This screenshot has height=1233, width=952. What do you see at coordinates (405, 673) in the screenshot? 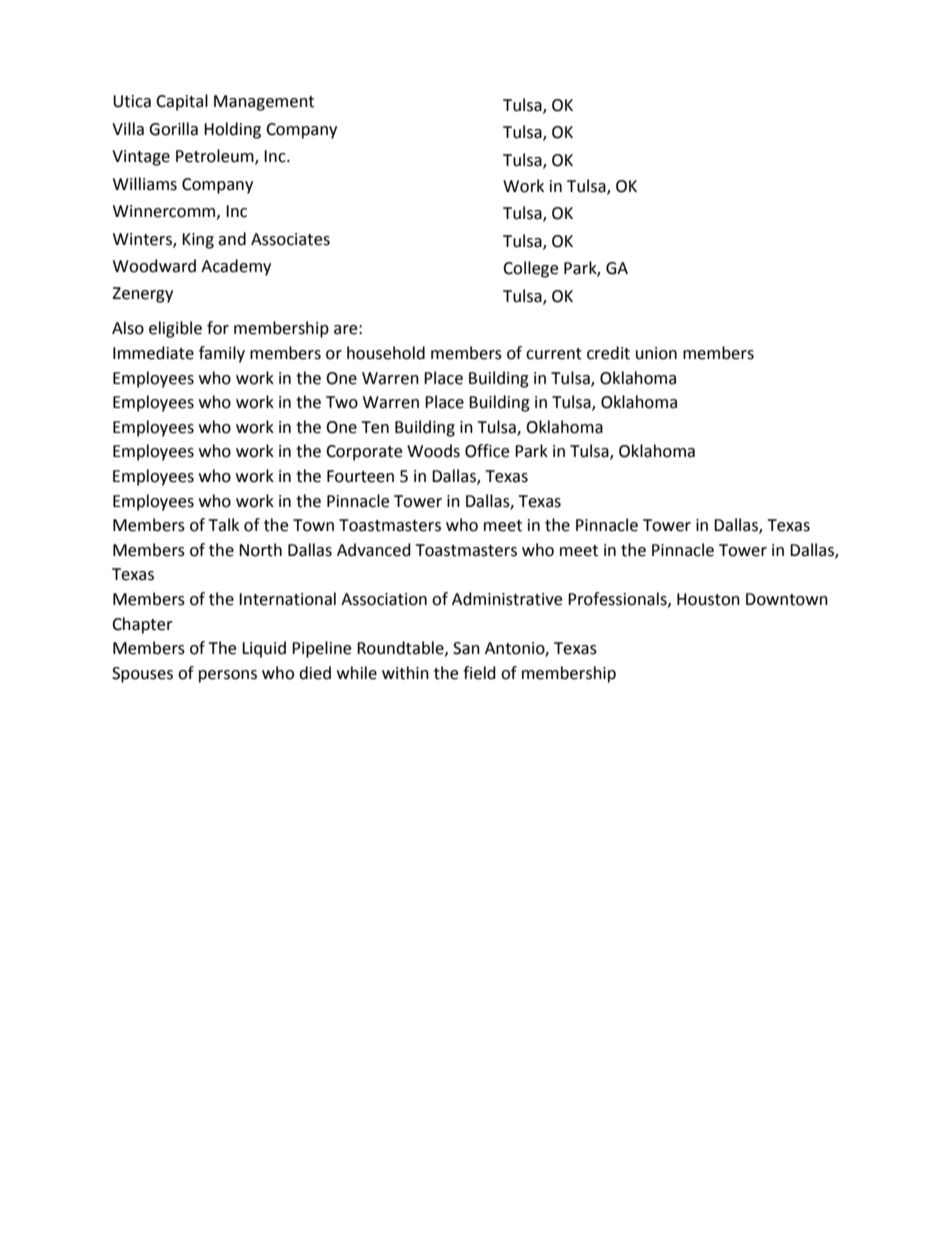
I see `within` at bounding box center [405, 673].
